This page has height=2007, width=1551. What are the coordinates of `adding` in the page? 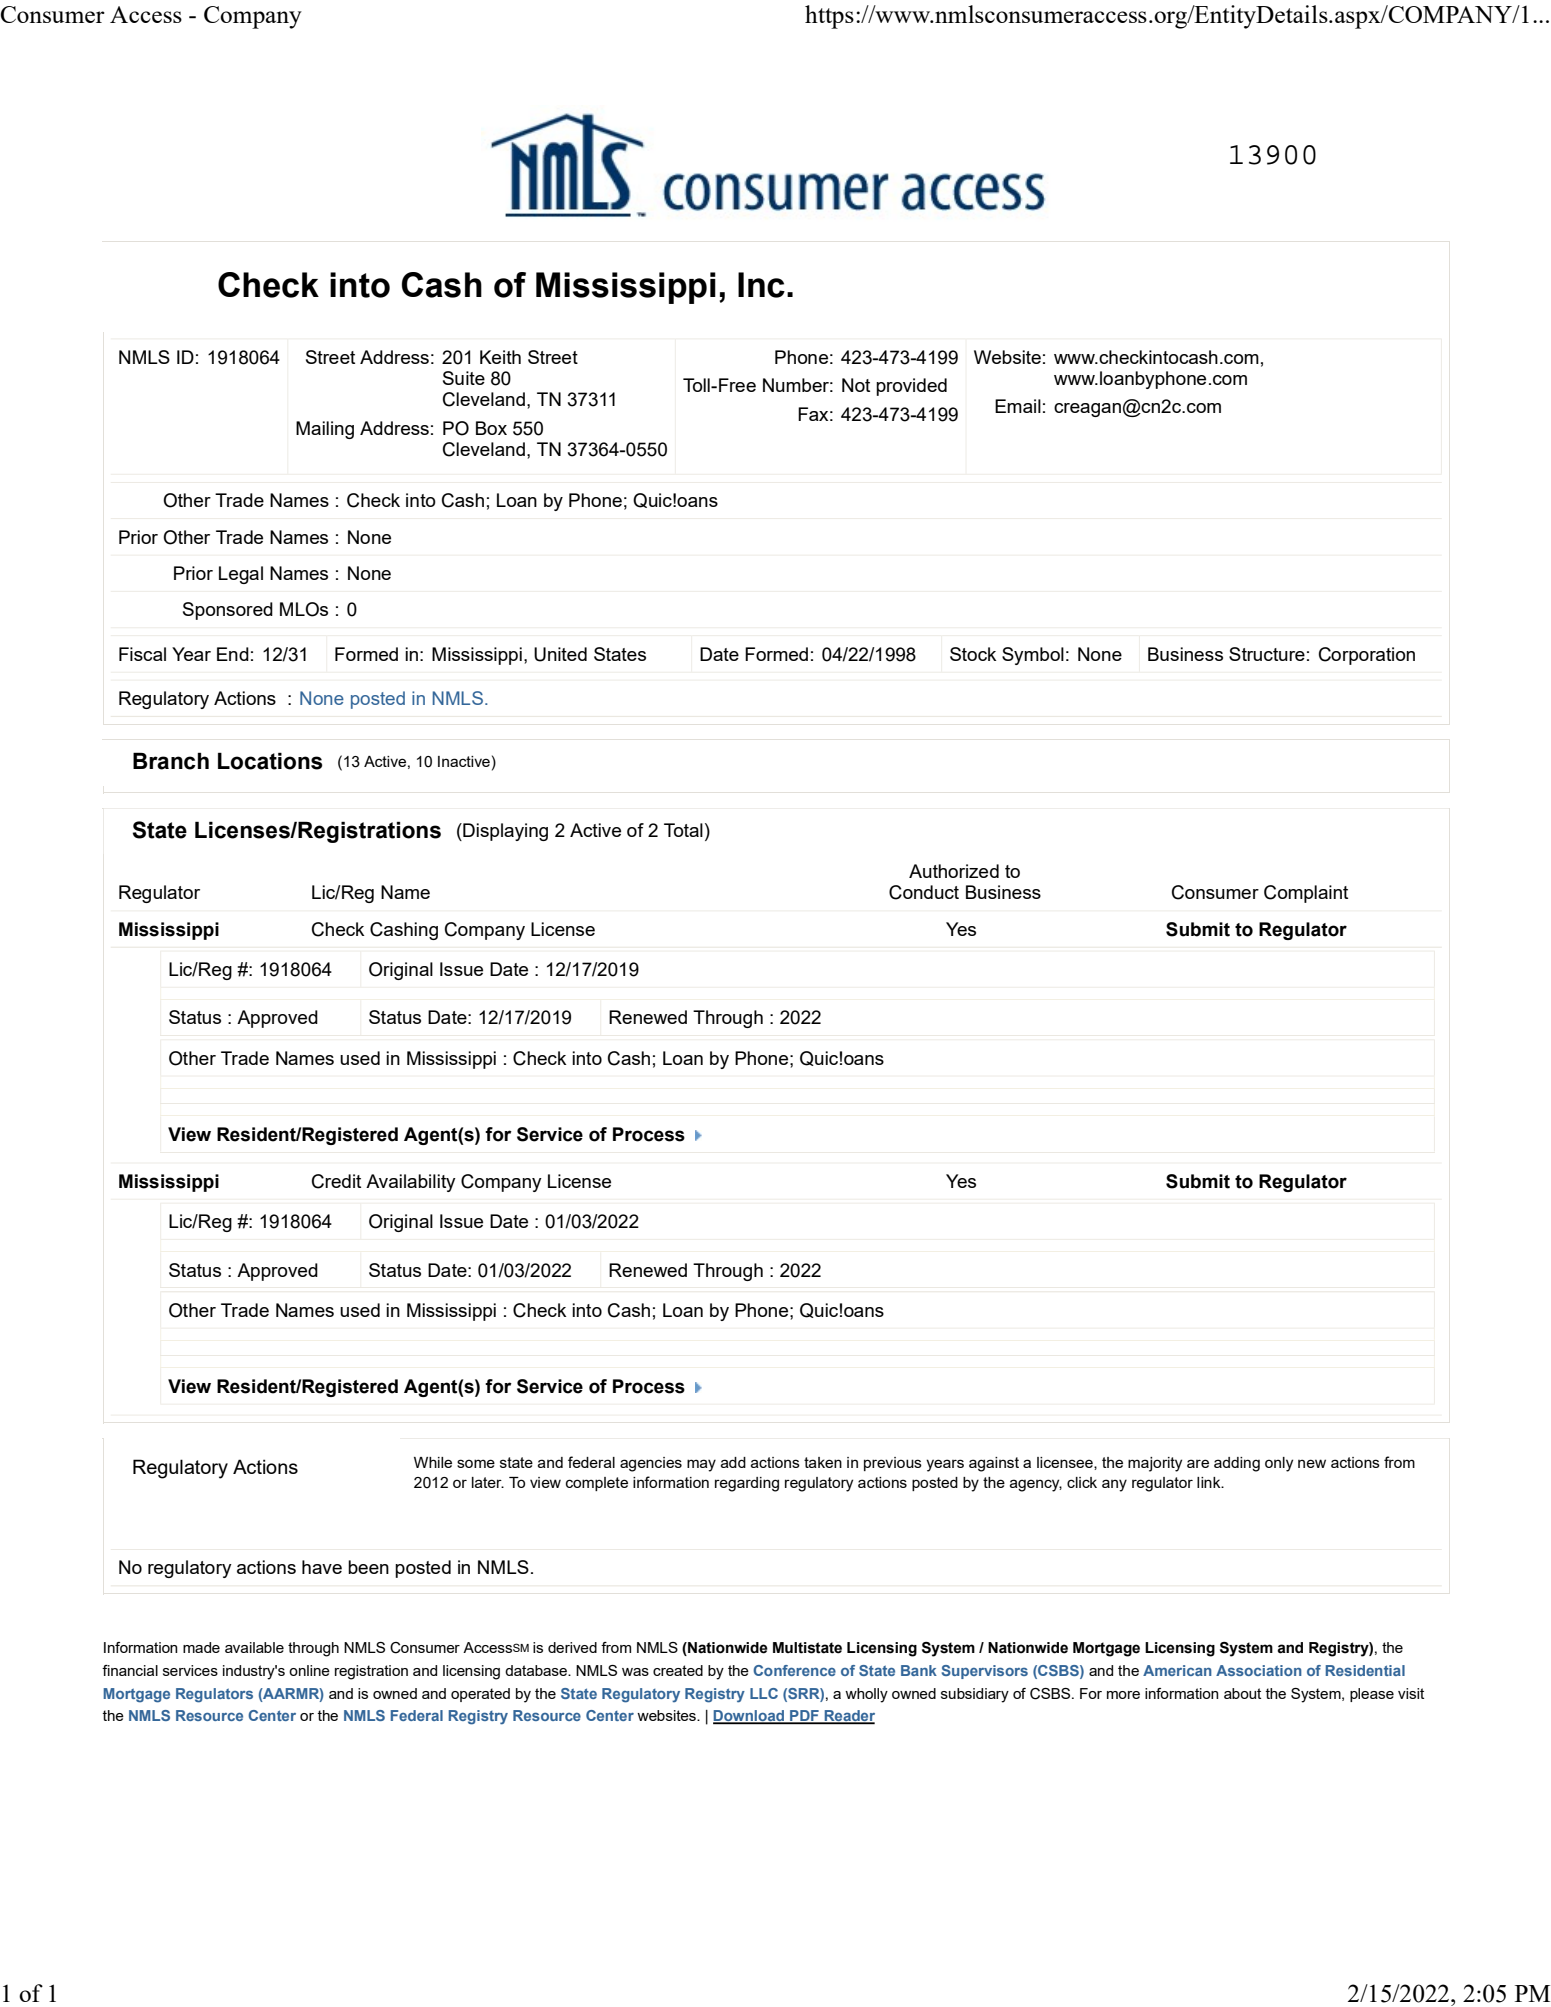 It's located at (1237, 1464).
